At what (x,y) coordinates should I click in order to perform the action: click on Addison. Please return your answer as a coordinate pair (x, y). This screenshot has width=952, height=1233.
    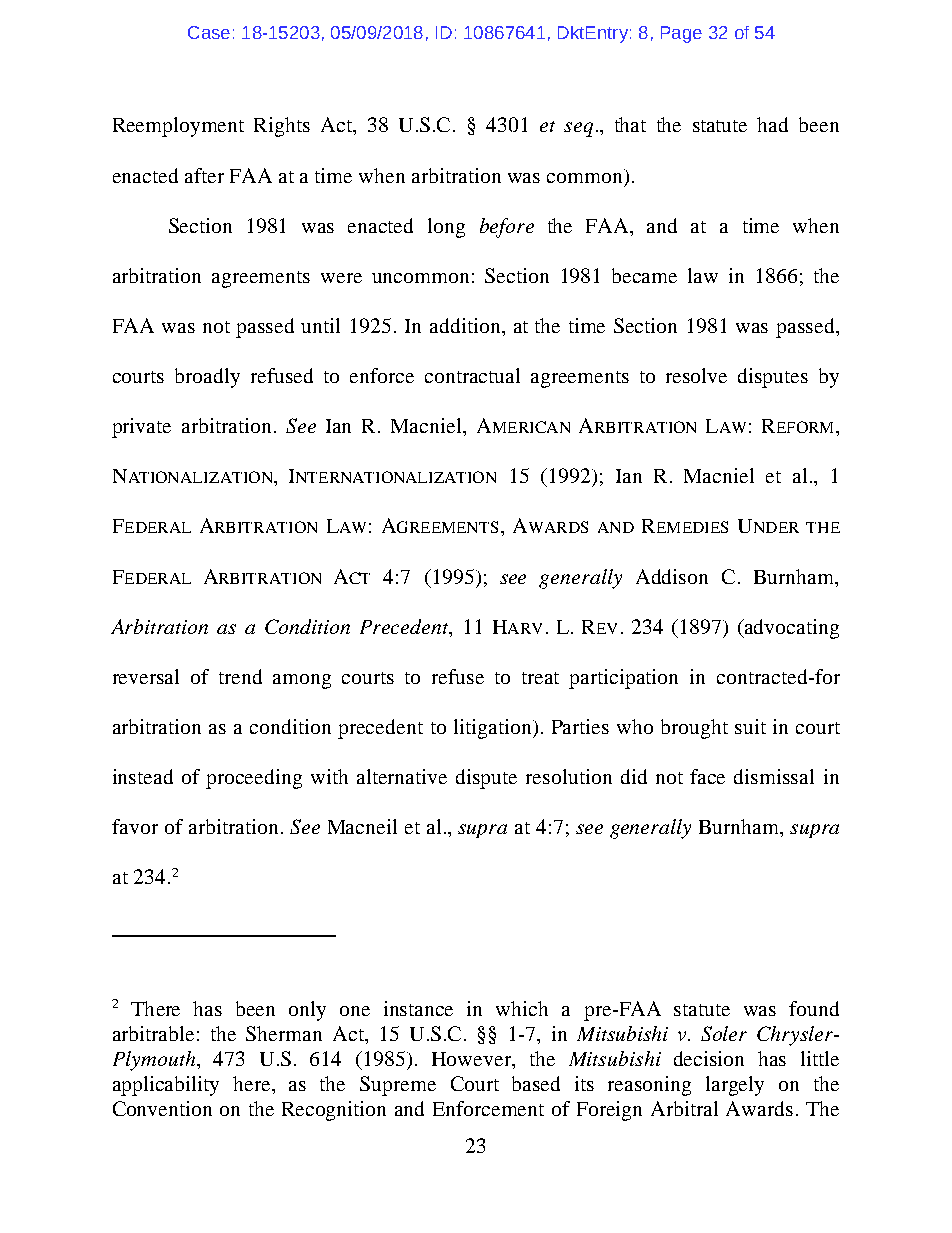
    Looking at the image, I should click on (672, 576).
